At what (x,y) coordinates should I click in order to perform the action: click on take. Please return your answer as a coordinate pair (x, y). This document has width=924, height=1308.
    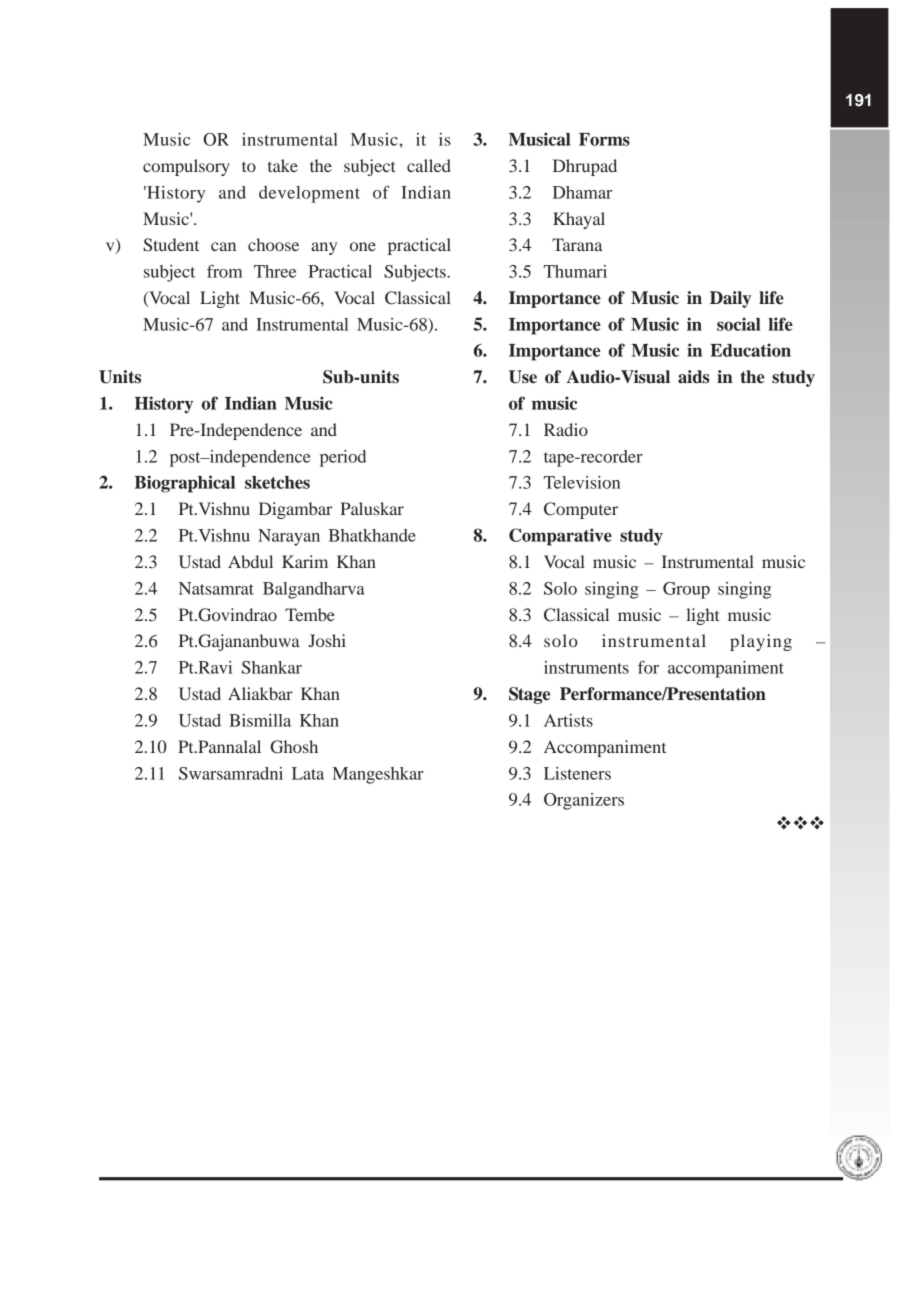
    Looking at the image, I should click on (283, 165).
